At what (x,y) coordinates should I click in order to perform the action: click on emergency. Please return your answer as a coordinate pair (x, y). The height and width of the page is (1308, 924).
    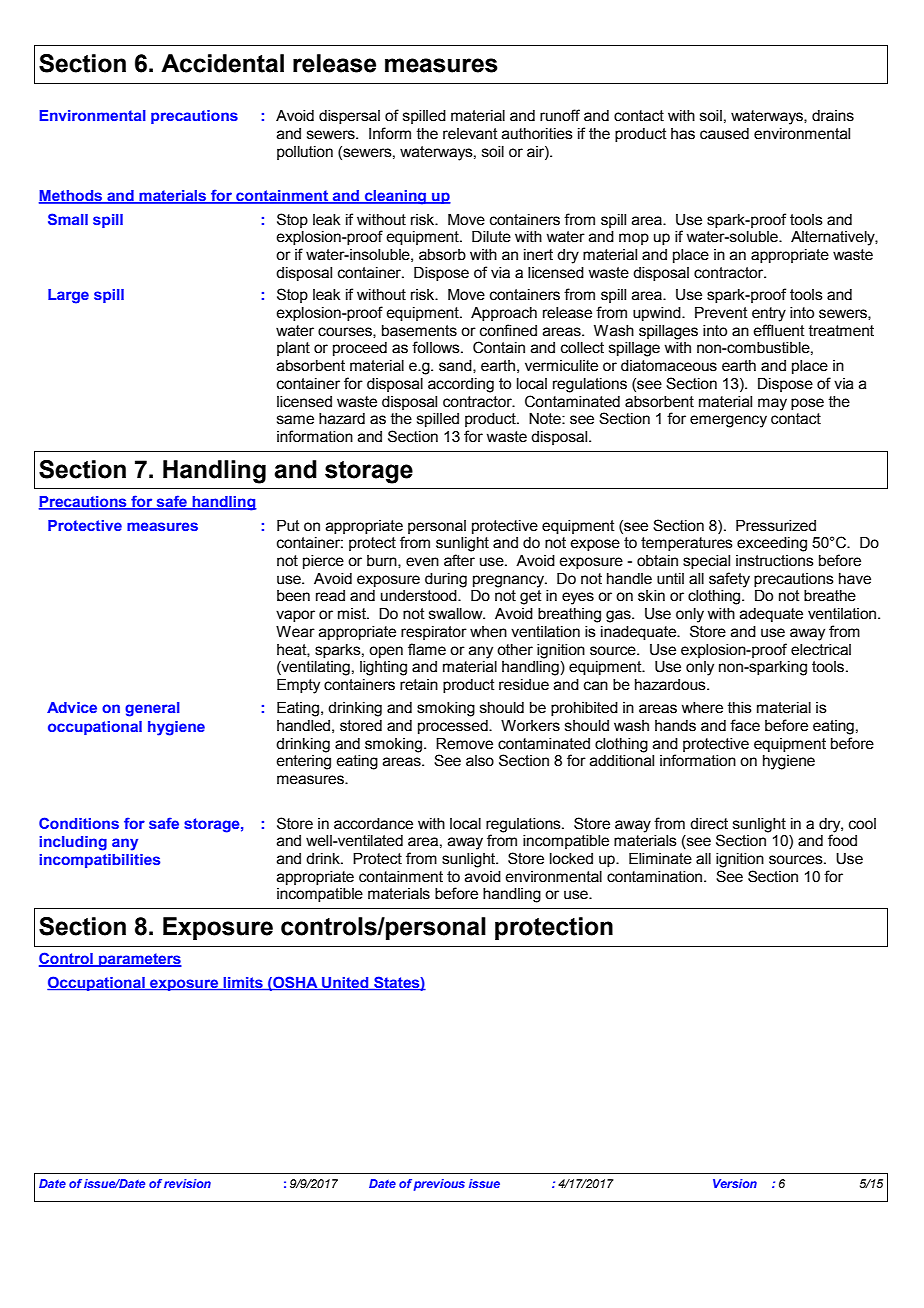
    Looking at the image, I should click on (728, 421).
